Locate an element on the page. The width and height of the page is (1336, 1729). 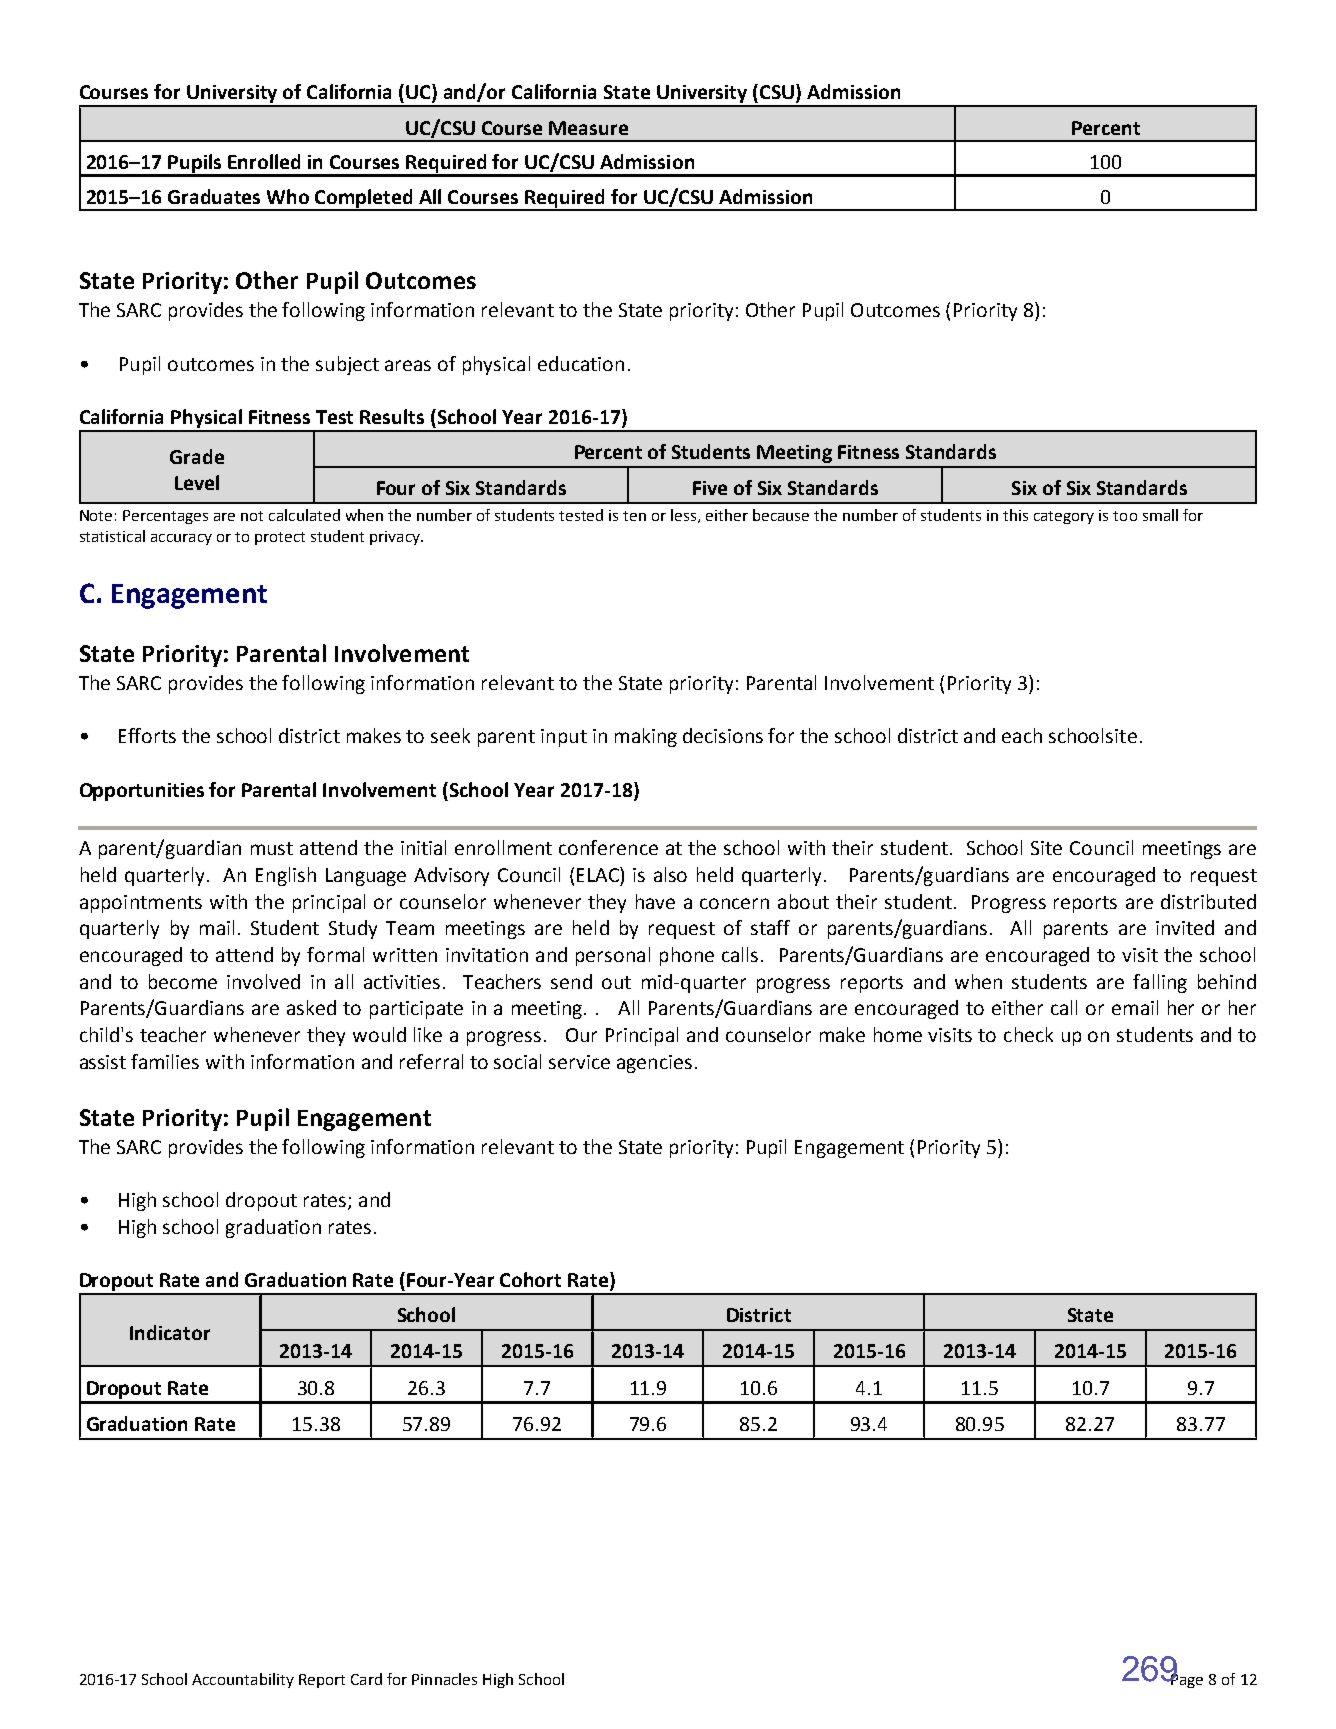
less is located at coordinates (685, 516).
